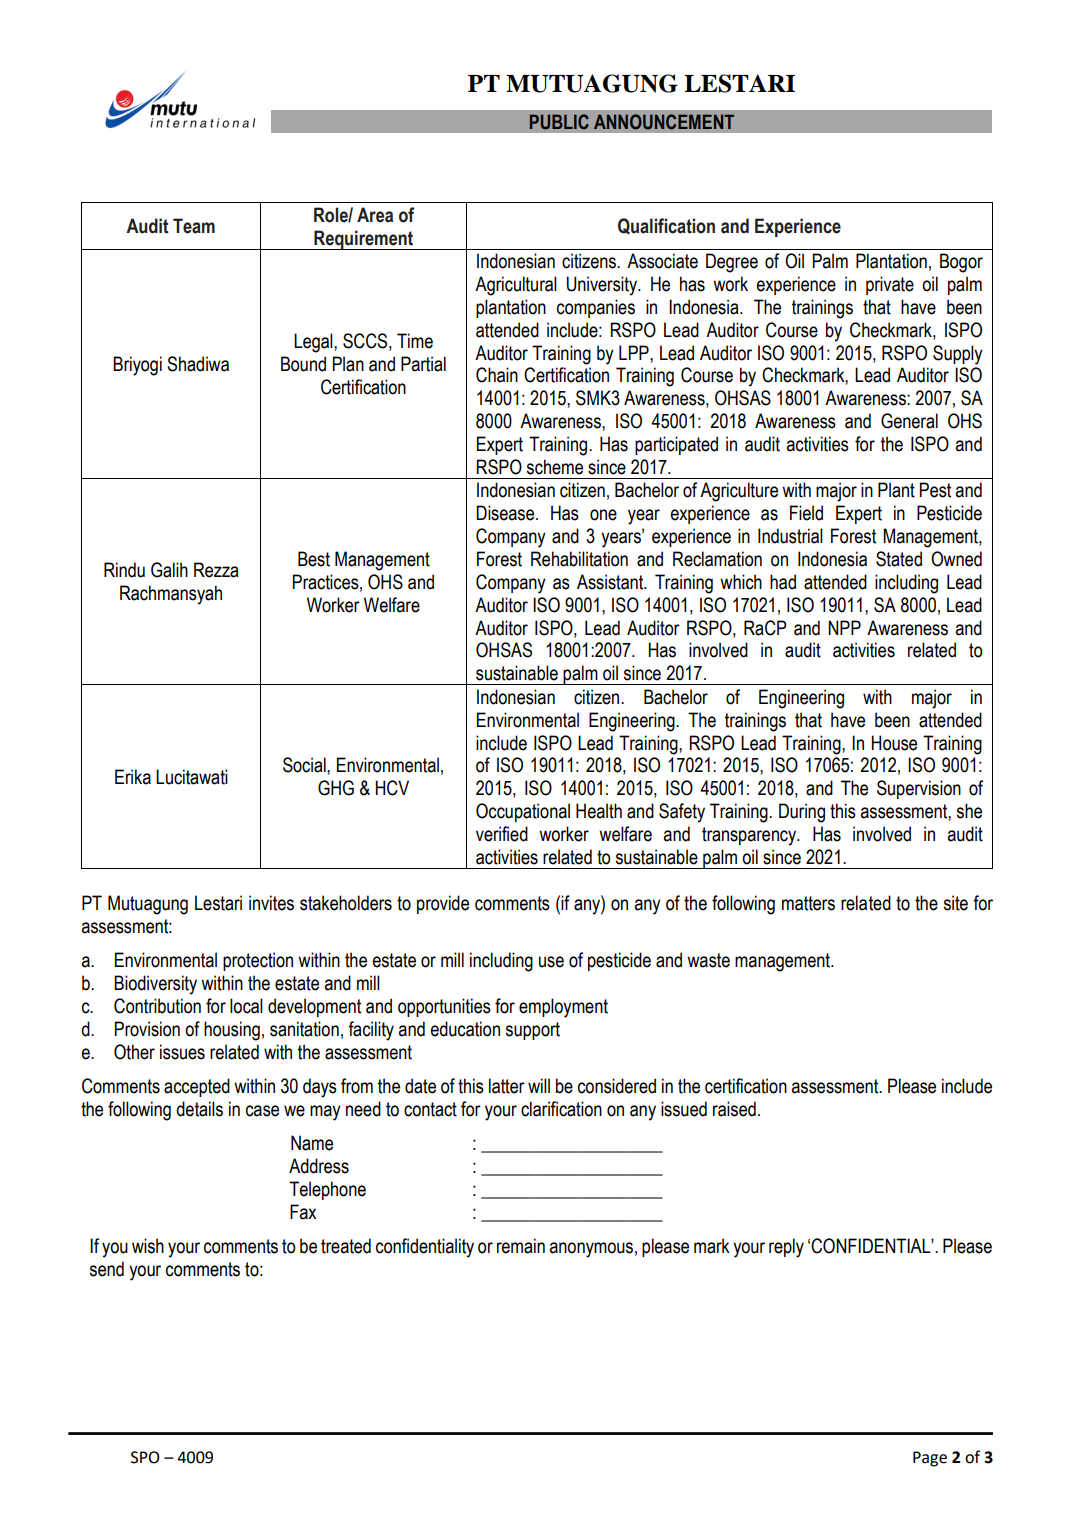 The height and width of the screenshot is (1523, 1077). I want to click on Rehabilitation, so click(579, 559).
